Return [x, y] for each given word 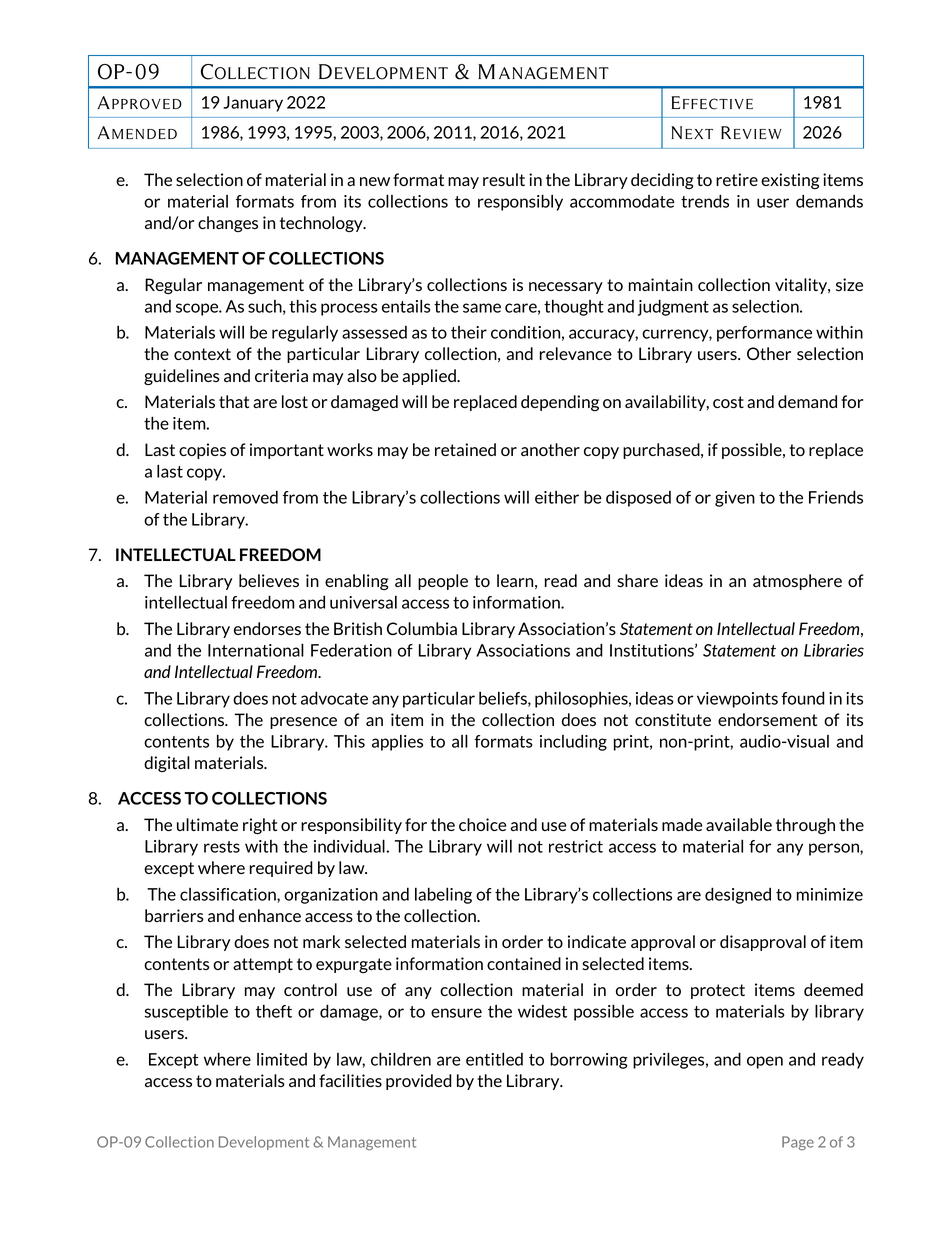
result [504, 179]
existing [790, 181]
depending [560, 403]
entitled [494, 1059]
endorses [267, 628]
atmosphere [797, 582]
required [281, 869]
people [443, 582]
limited [282, 1059]
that [234, 401]
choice [482, 824]
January [253, 104]
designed [738, 895]
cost [728, 402]
